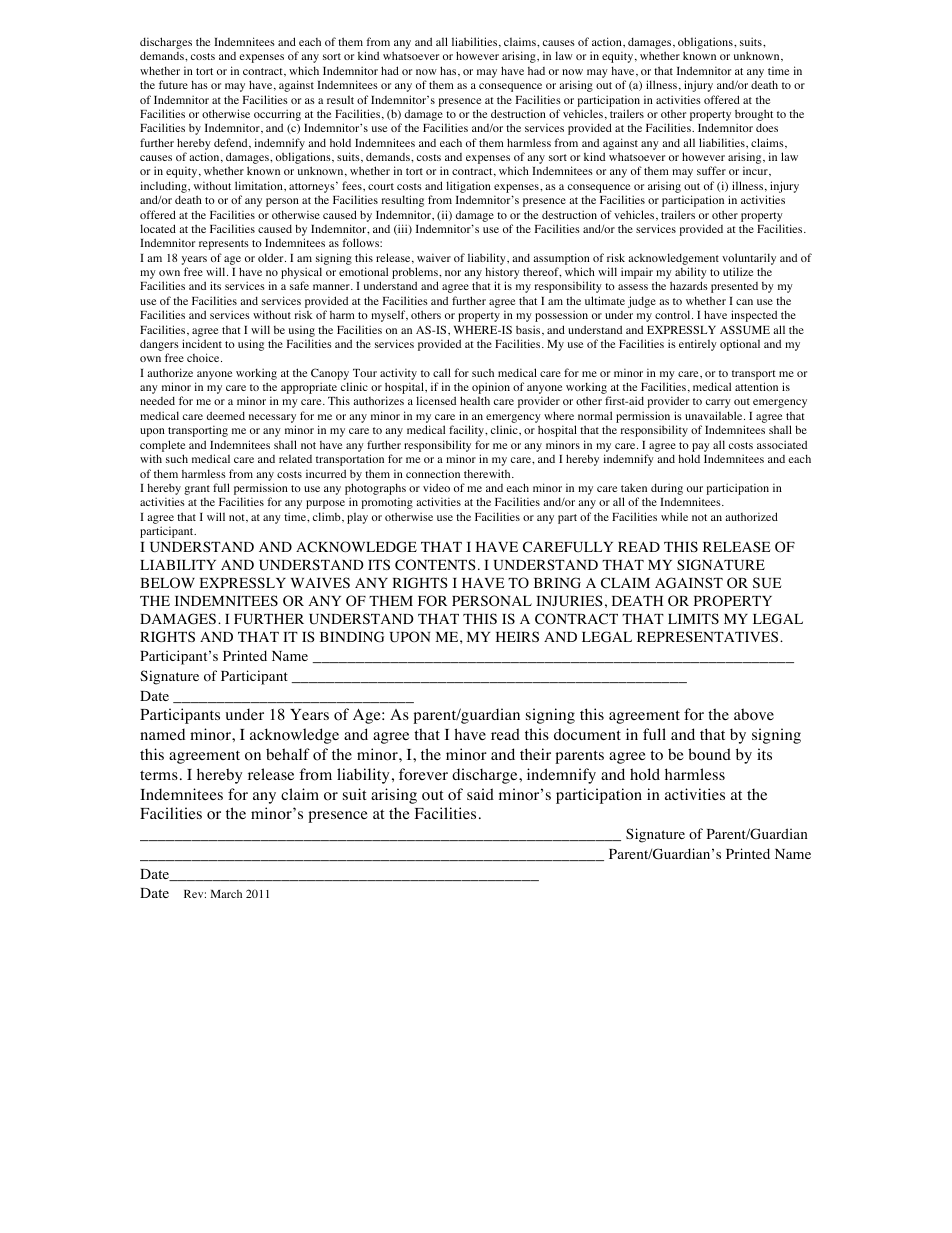 Image resolution: width=952 pixels, height=1233 pixels. What do you see at coordinates (693, 618) in the document?
I see `LIMITS` at bounding box center [693, 618].
